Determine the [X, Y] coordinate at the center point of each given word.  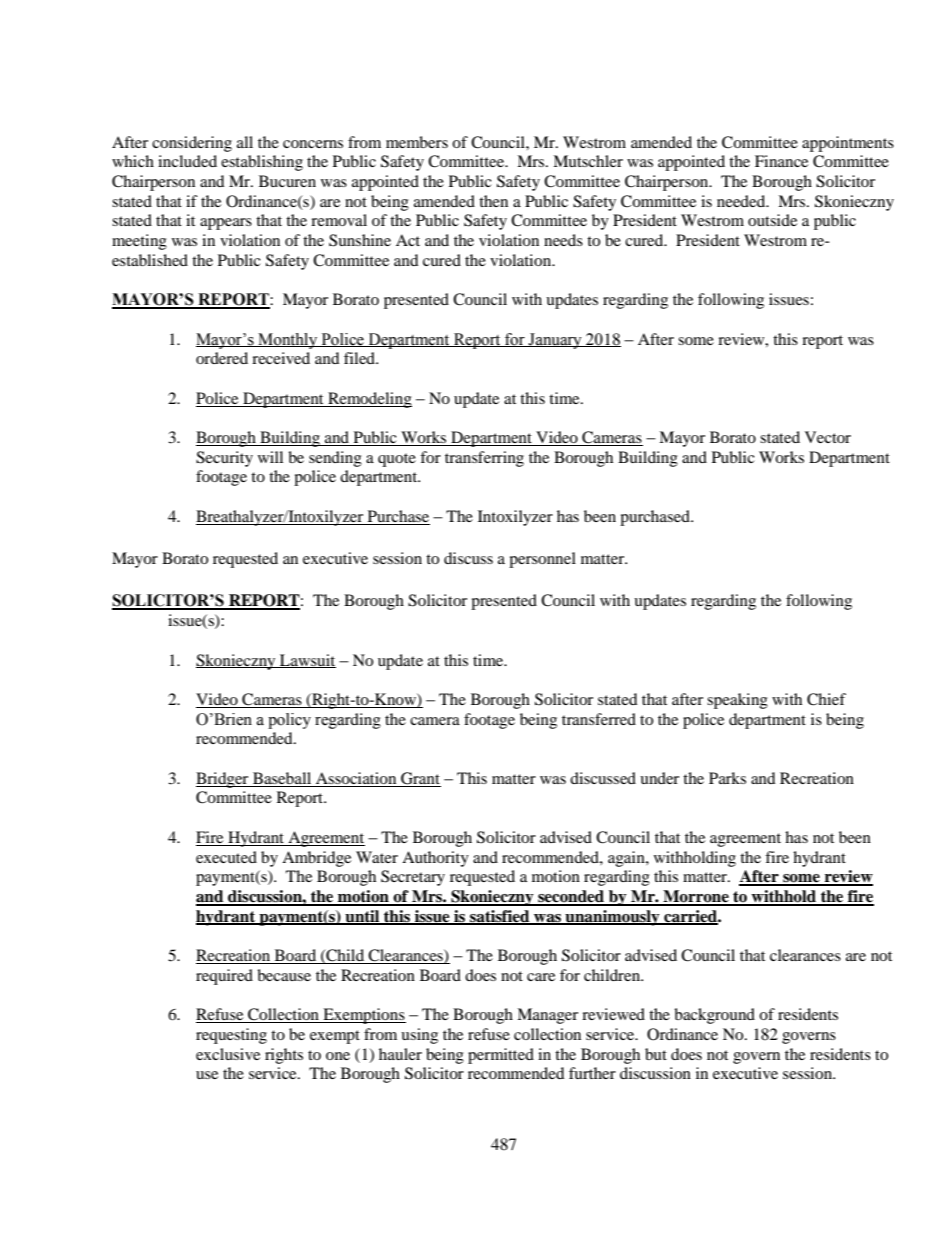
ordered [222, 358]
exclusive [228, 1054]
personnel [542, 560]
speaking [737, 701]
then [493, 201]
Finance [781, 161]
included [187, 161]
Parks [727, 778]
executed [226, 857]
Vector [828, 437]
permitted [501, 1056]
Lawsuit [307, 661]
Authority [435, 859]
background [714, 1016]
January [555, 341]
